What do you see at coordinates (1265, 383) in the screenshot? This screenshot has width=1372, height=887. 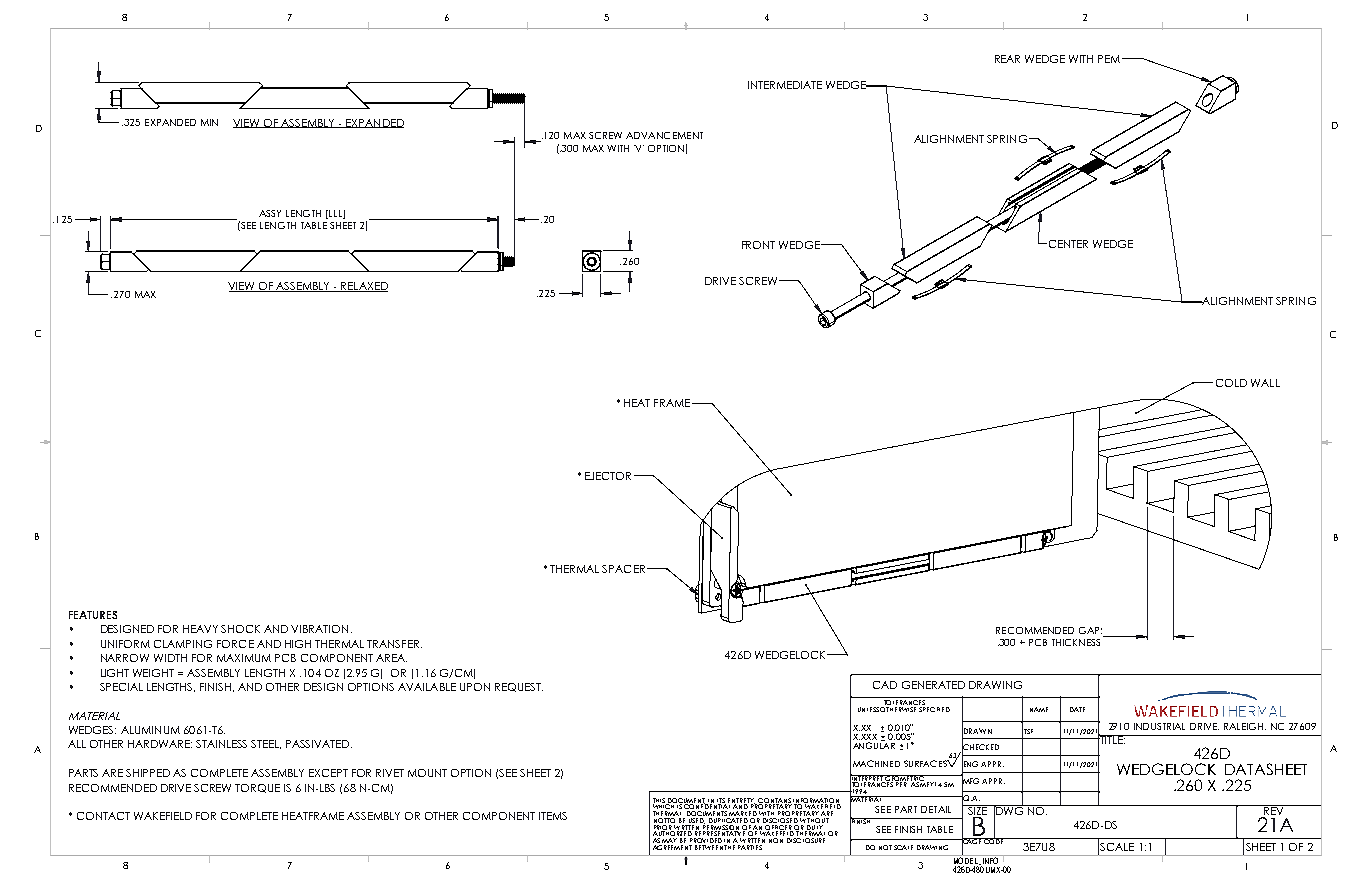 I see `WALL` at bounding box center [1265, 383].
